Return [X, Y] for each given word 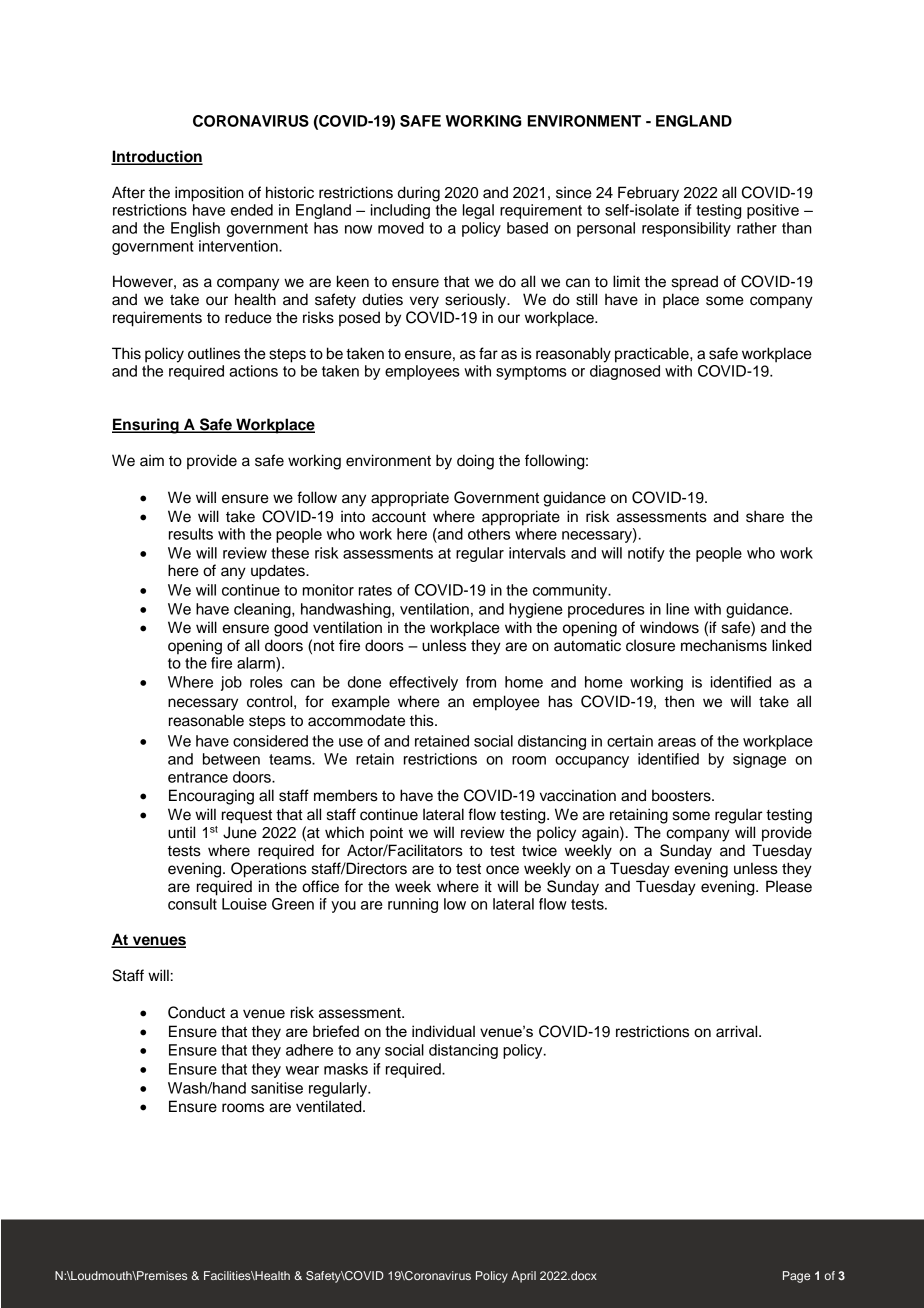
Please [789, 886]
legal [478, 211]
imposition [209, 194]
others [489, 534]
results [191, 534]
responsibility [686, 229]
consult [192, 904]
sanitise [277, 1088]
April [523, 1277]
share [765, 516]
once [502, 870]
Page [796, 1277]
